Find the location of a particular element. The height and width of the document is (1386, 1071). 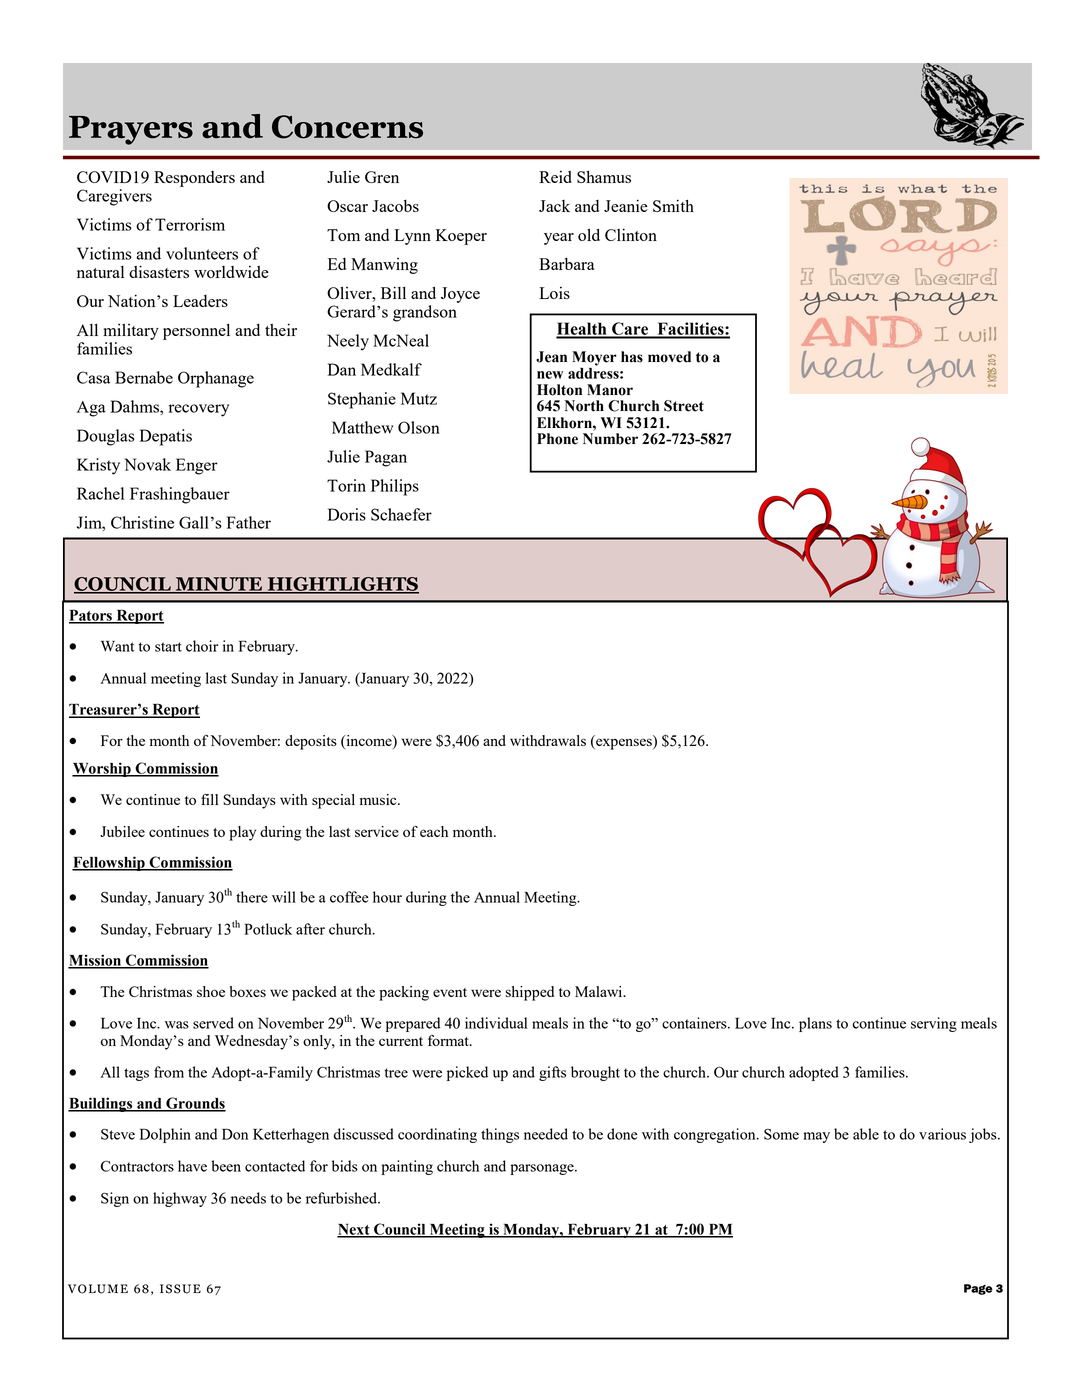

moved is located at coordinates (669, 357).
